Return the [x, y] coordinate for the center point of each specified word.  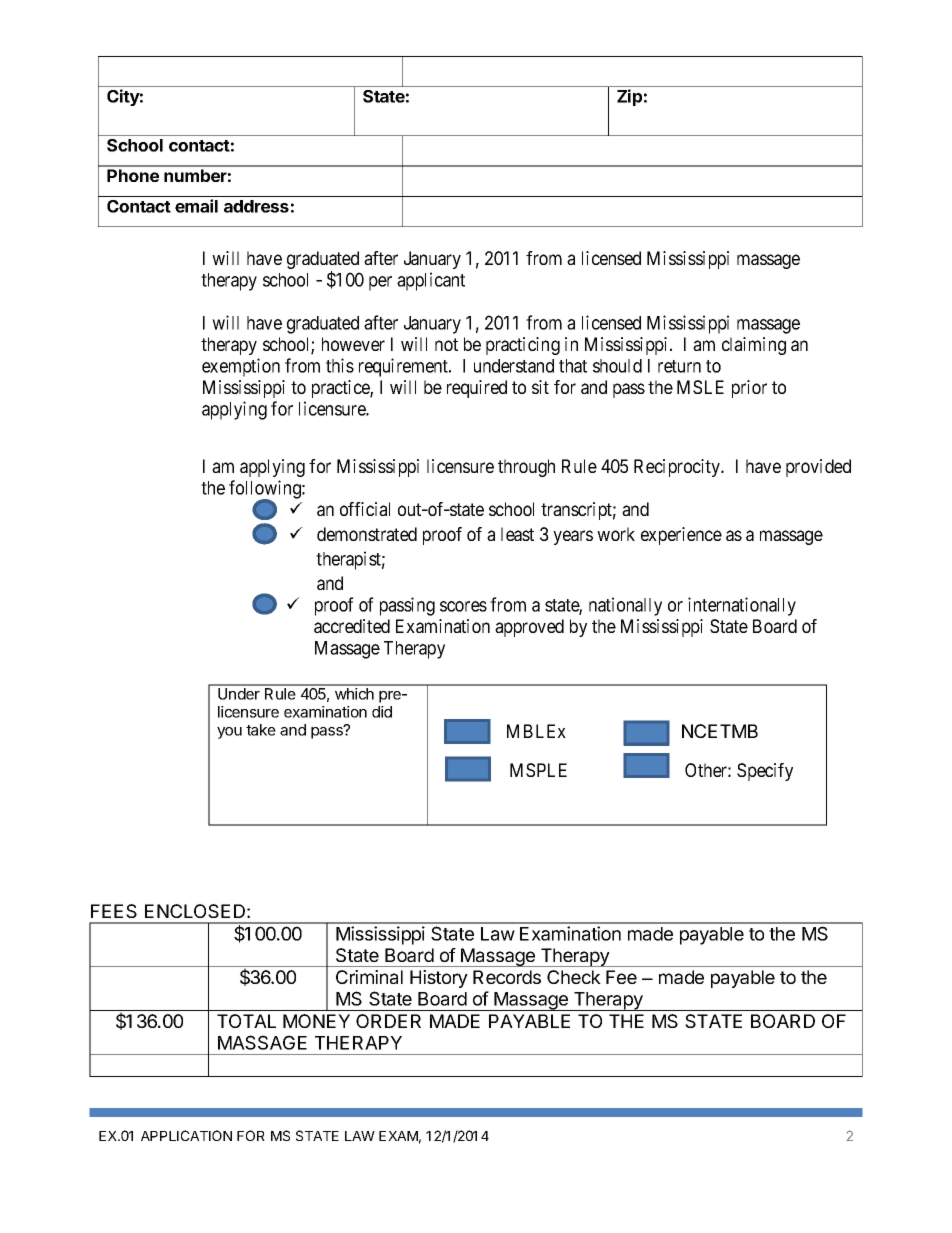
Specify [765, 772]
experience [681, 536]
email [196, 206]
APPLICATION [186, 1135]
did [382, 712]
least [517, 534]
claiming [754, 346]
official [365, 509]
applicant [431, 281]
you [229, 733]
